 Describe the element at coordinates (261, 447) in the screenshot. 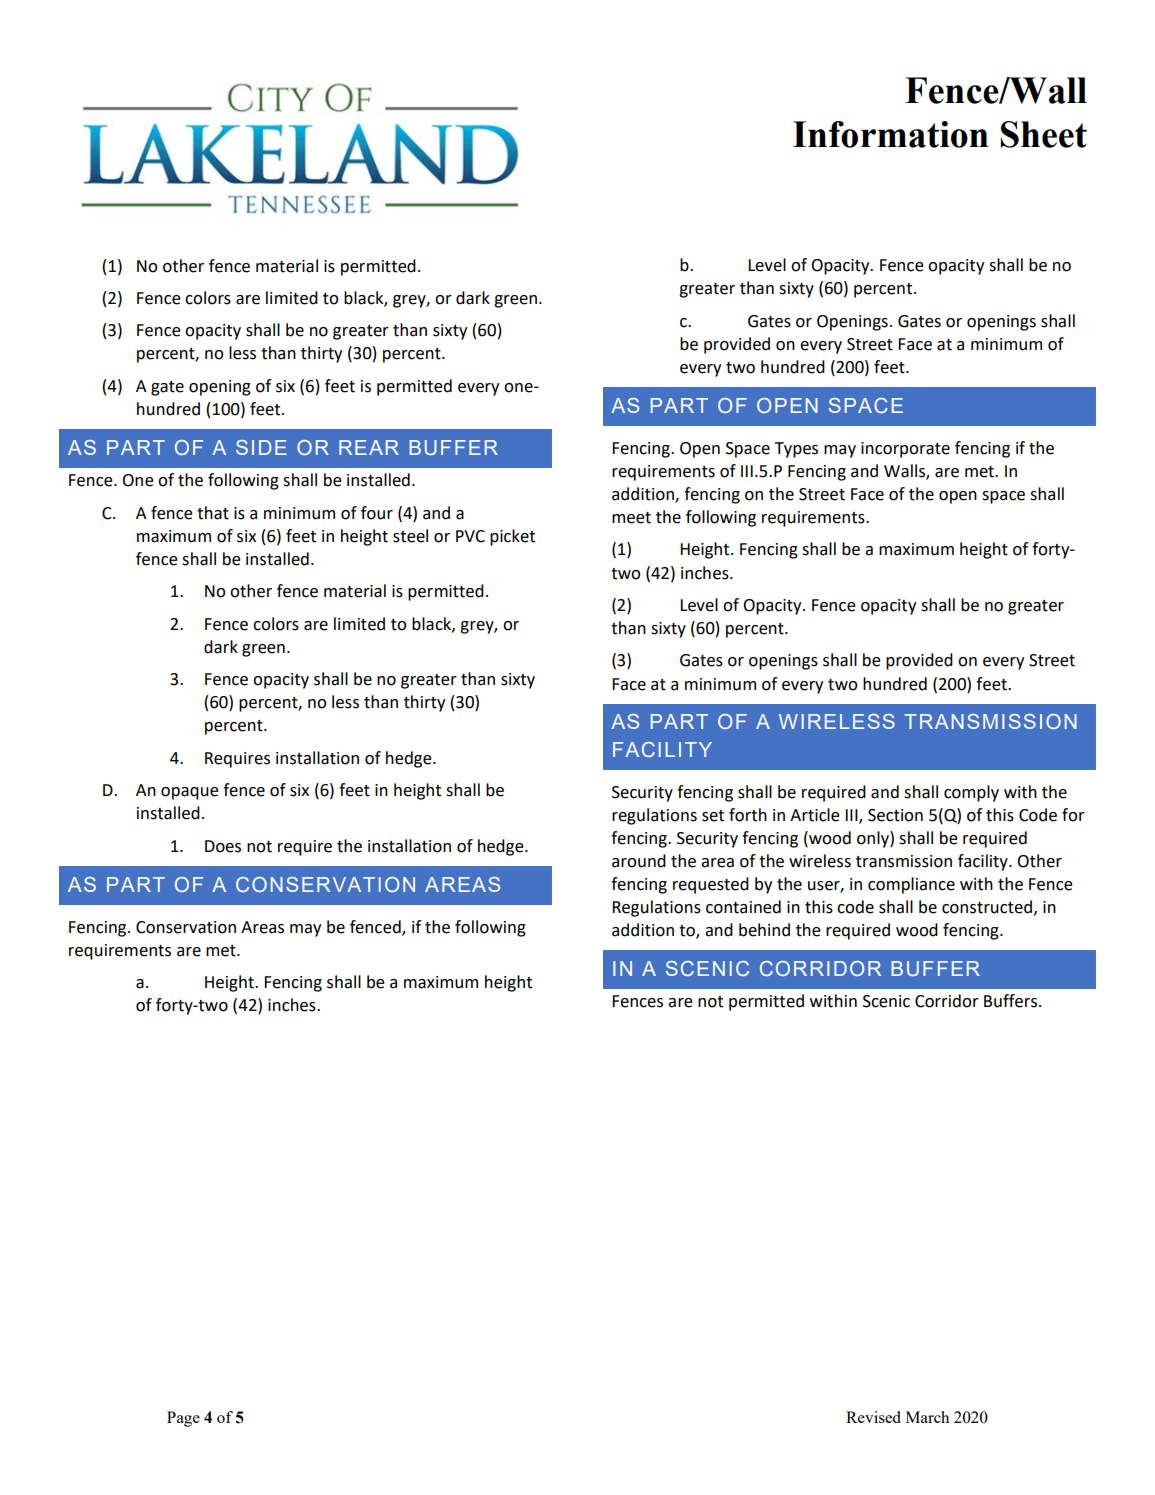

I see `SIDE` at that location.
